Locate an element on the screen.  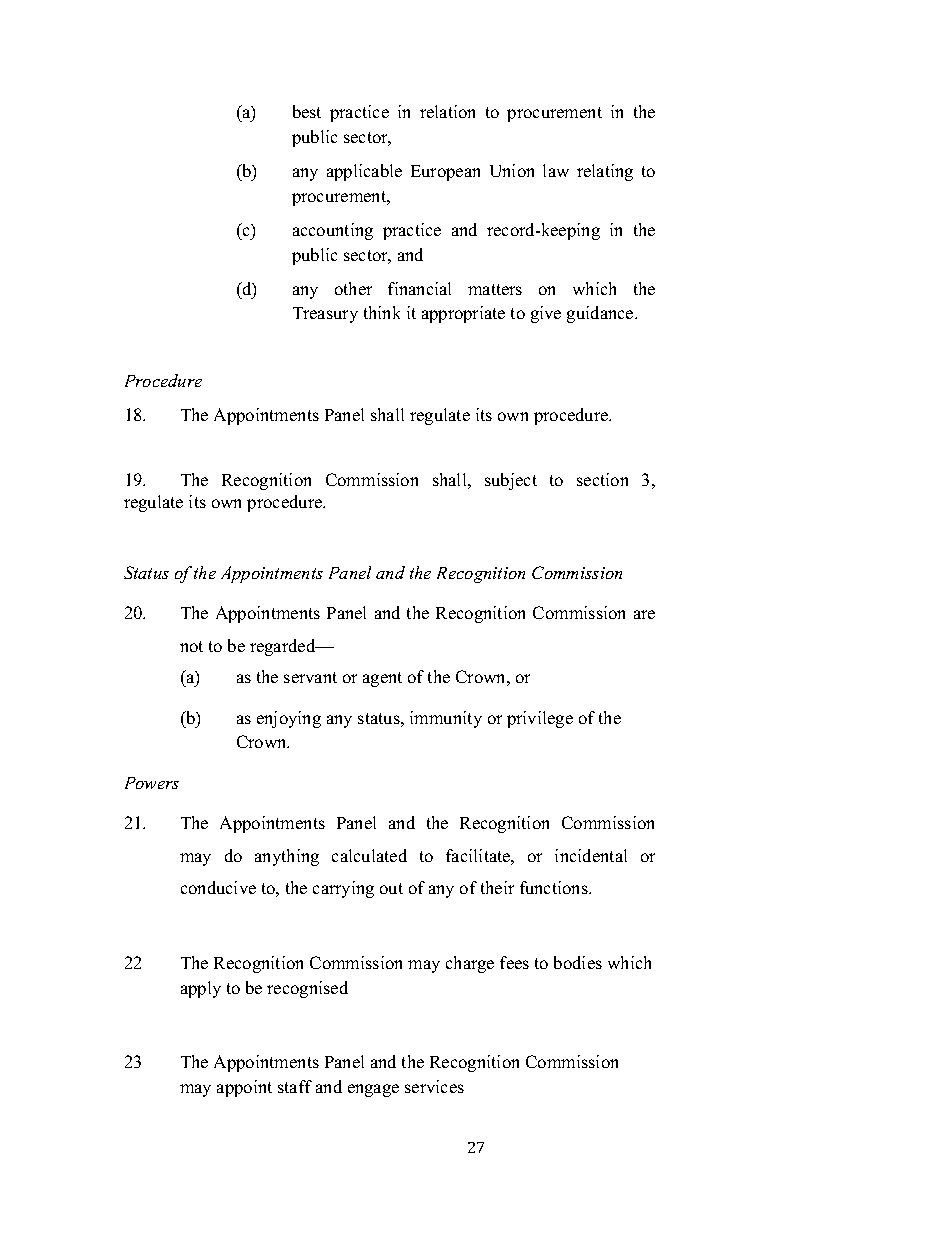
are is located at coordinates (644, 614).
